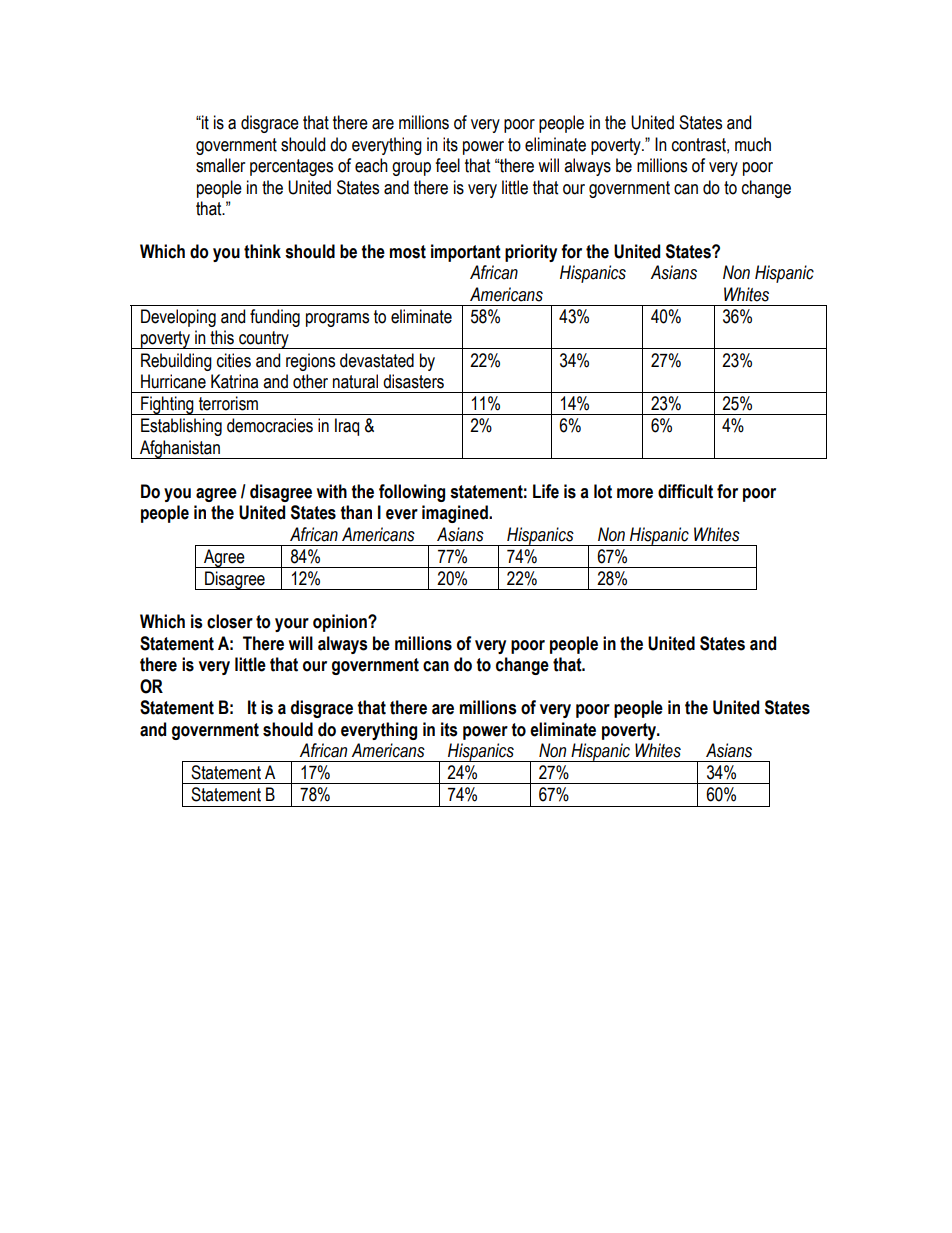  Describe the element at coordinates (685, 491) in the screenshot. I see `difficult` at that location.
